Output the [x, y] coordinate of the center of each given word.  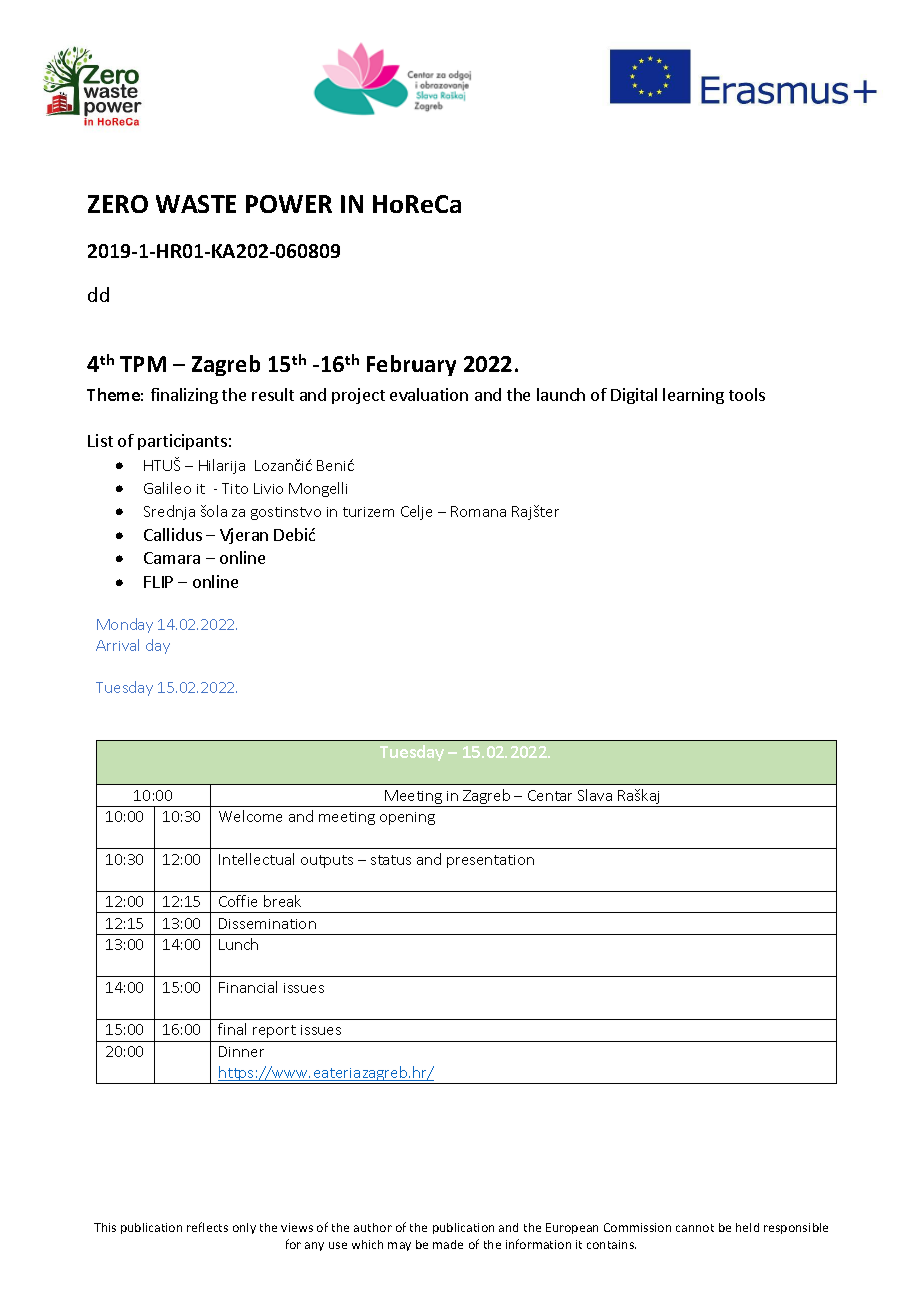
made [448, 1244]
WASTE [196, 204]
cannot [695, 1228]
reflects [207, 1227]
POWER [289, 204]
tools [747, 394]
